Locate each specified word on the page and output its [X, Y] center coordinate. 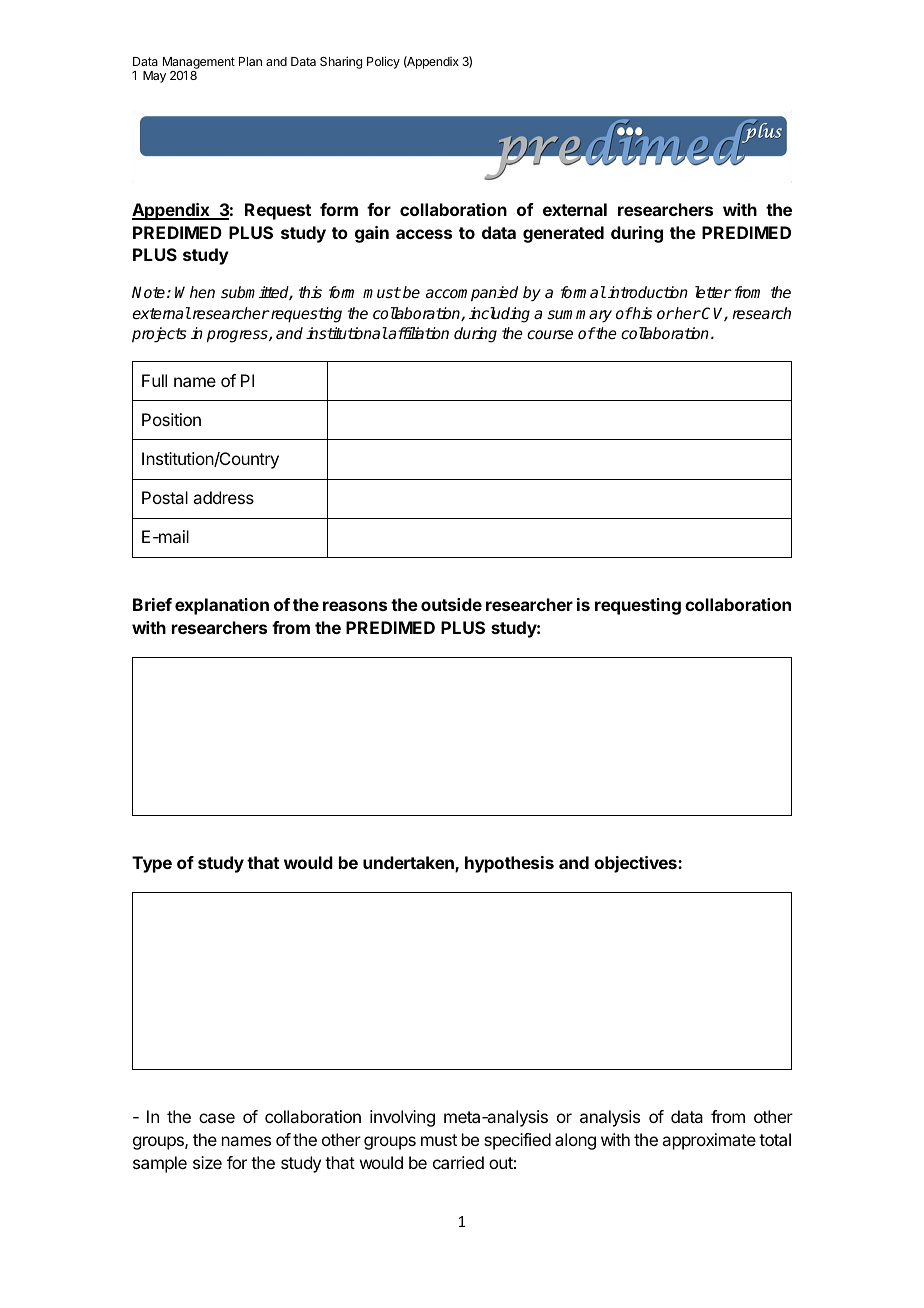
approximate [709, 1141]
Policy [383, 62]
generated [563, 234]
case [217, 1118]
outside [451, 604]
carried [458, 1162]
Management [199, 64]
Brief [152, 604]
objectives [636, 864]
